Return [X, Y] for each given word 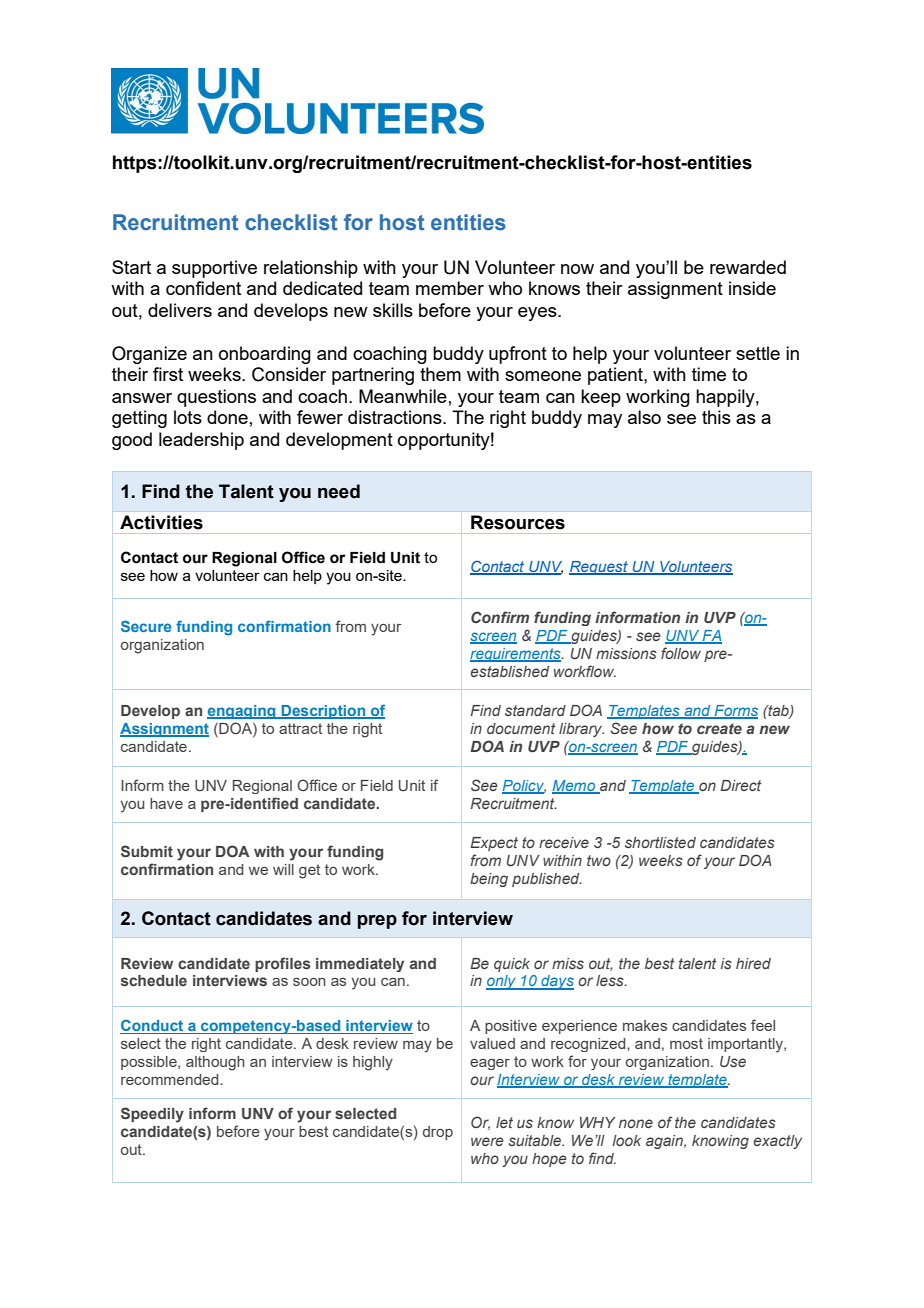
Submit [147, 851]
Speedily [152, 1115]
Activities [161, 522]
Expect [494, 844]
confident [203, 288]
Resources [518, 522]
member [450, 288]
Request [599, 568]
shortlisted [660, 842]
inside [752, 288]
